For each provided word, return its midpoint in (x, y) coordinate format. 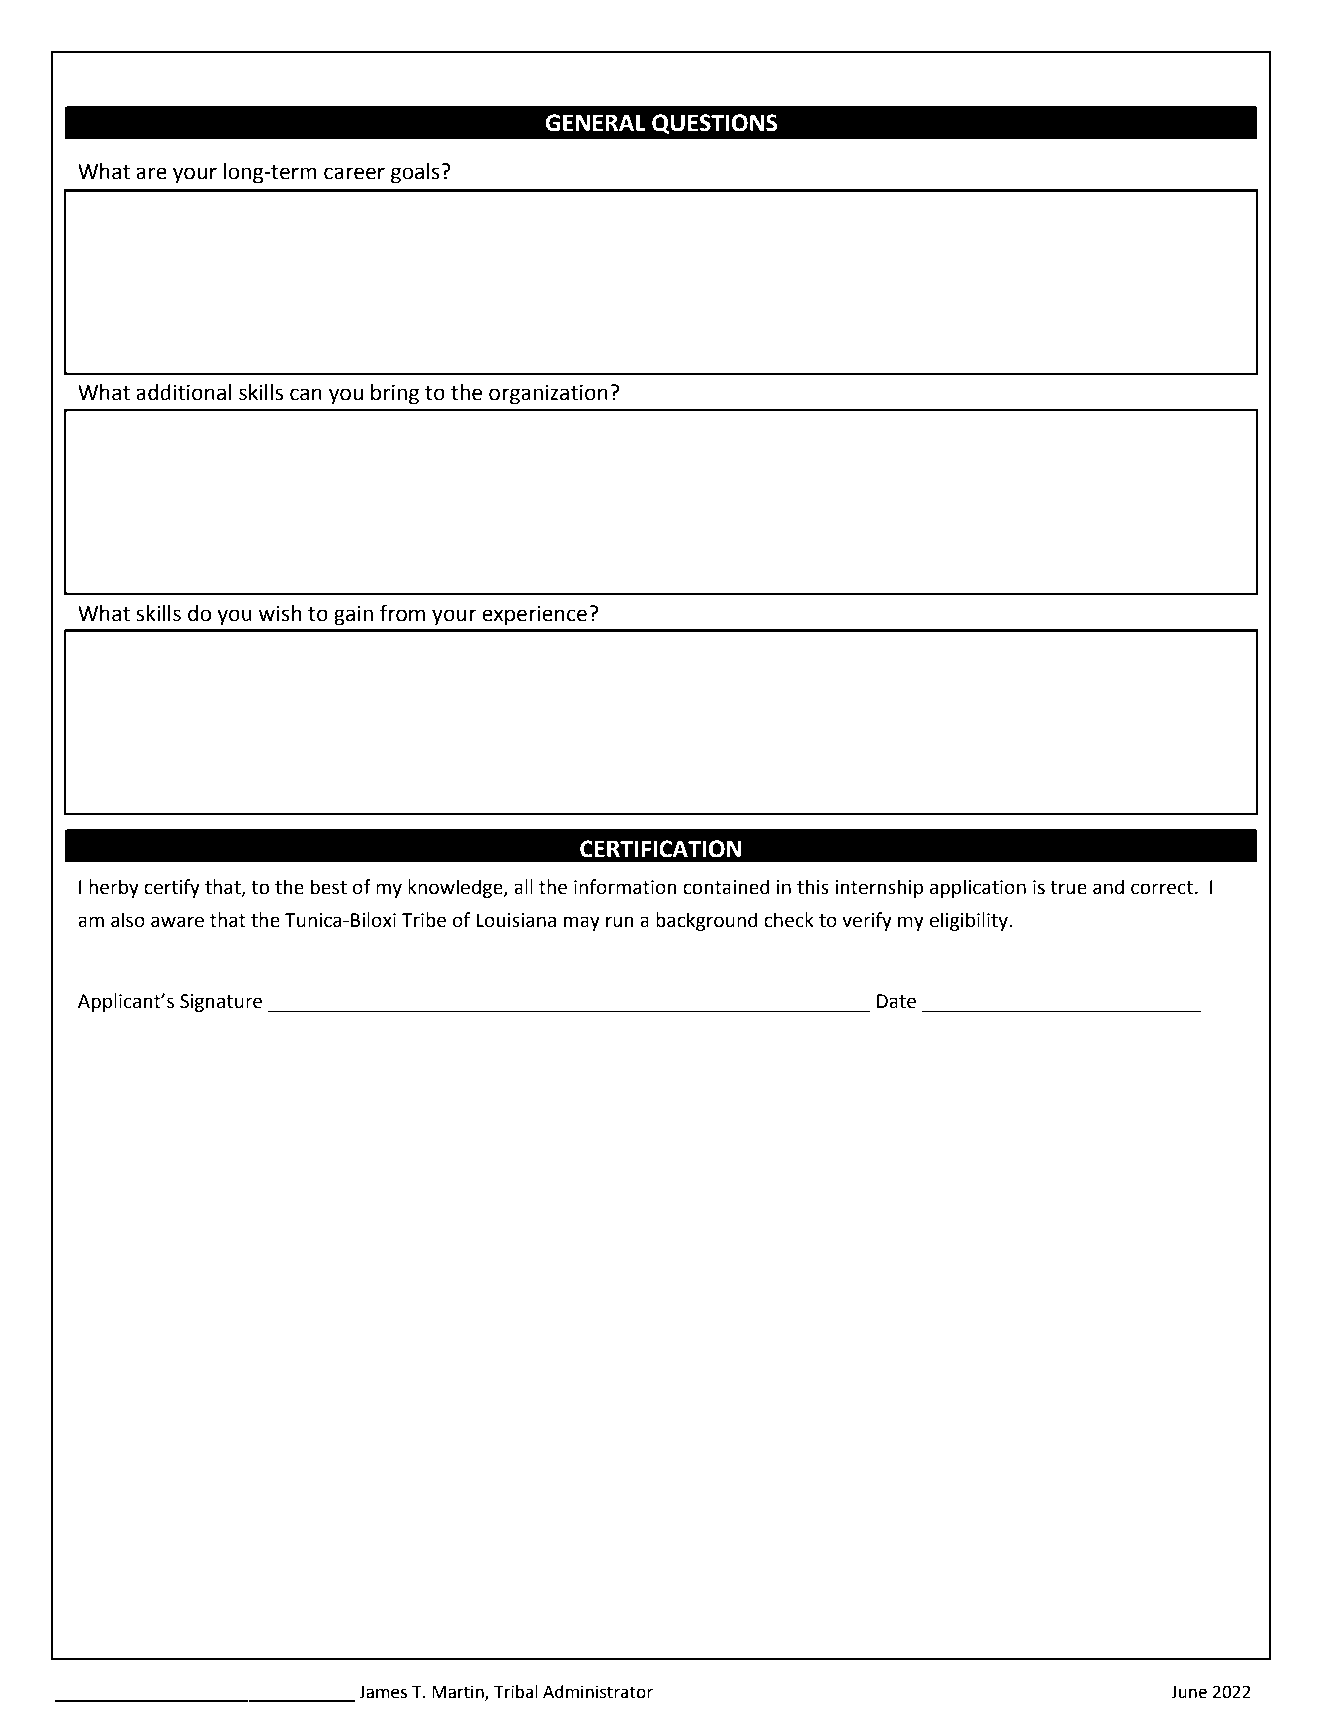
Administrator (598, 1692)
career (354, 173)
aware (177, 922)
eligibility (970, 921)
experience (534, 616)
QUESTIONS (715, 124)
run (620, 922)
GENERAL (596, 123)
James (383, 1692)
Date (896, 1001)
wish (280, 613)
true (1068, 888)
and (1108, 887)
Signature (221, 1003)
